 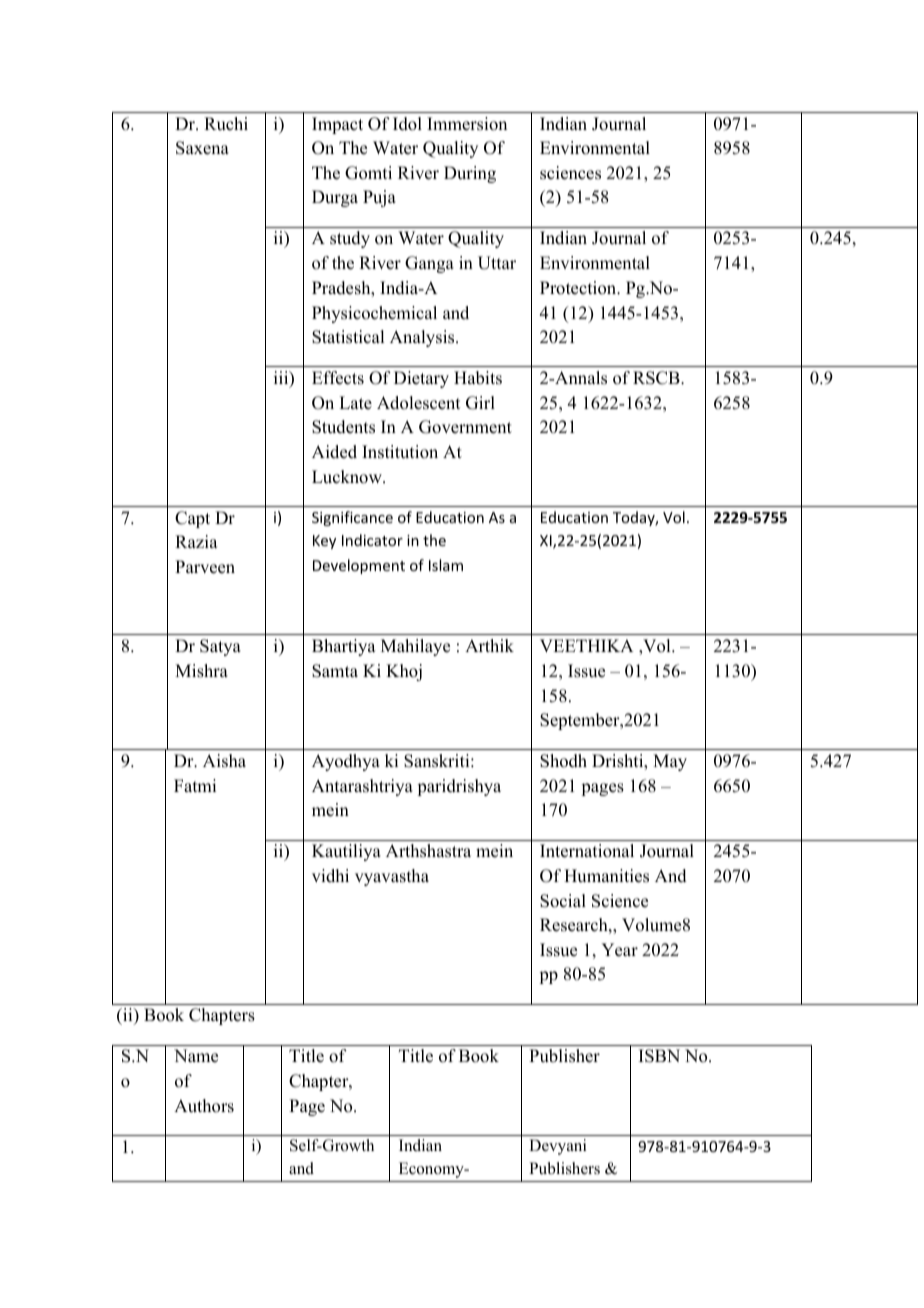 What do you see at coordinates (659, 1056) in the screenshot?
I see `ISBN` at bounding box center [659, 1056].
